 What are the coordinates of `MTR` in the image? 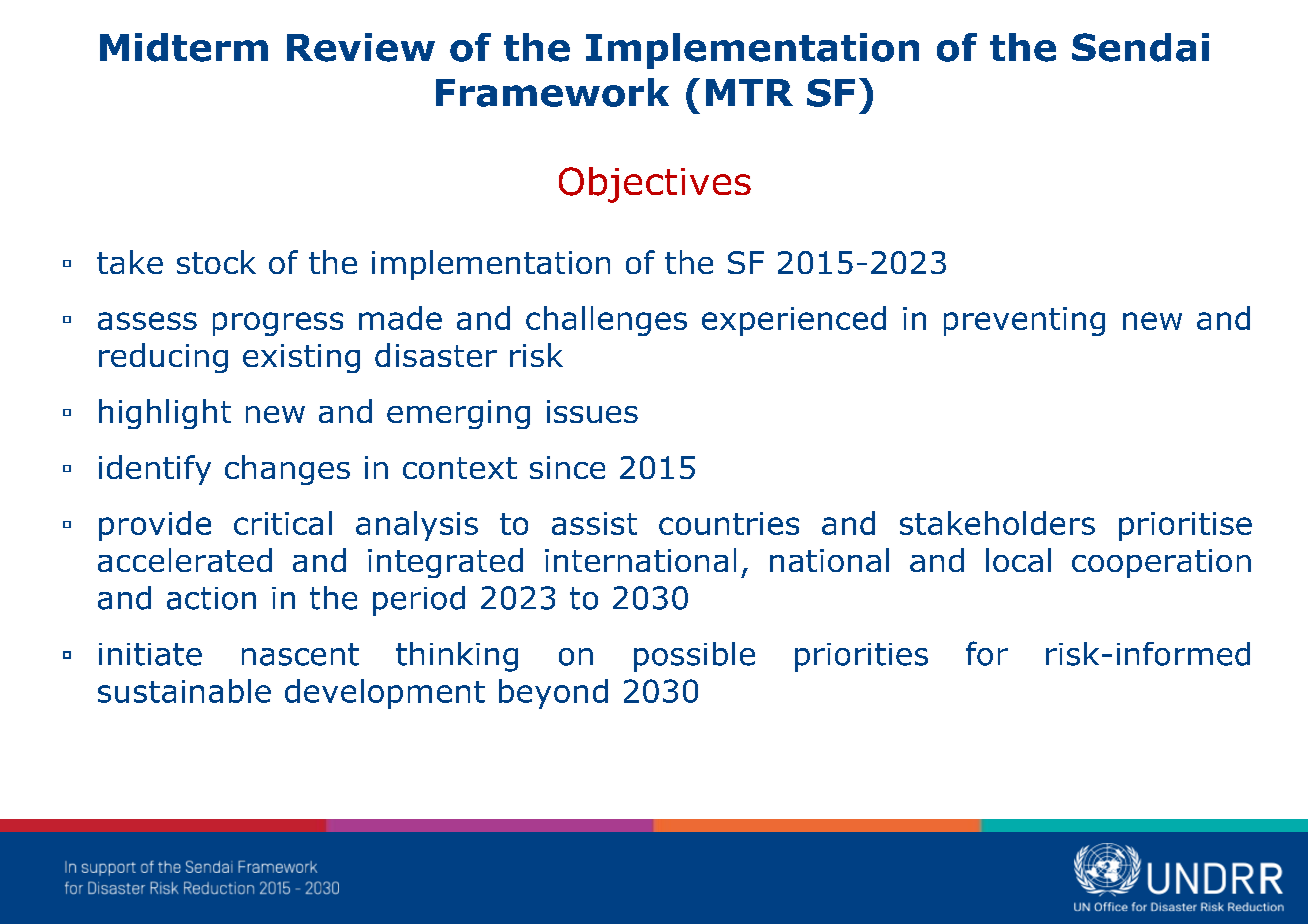 It's located at (749, 92).
